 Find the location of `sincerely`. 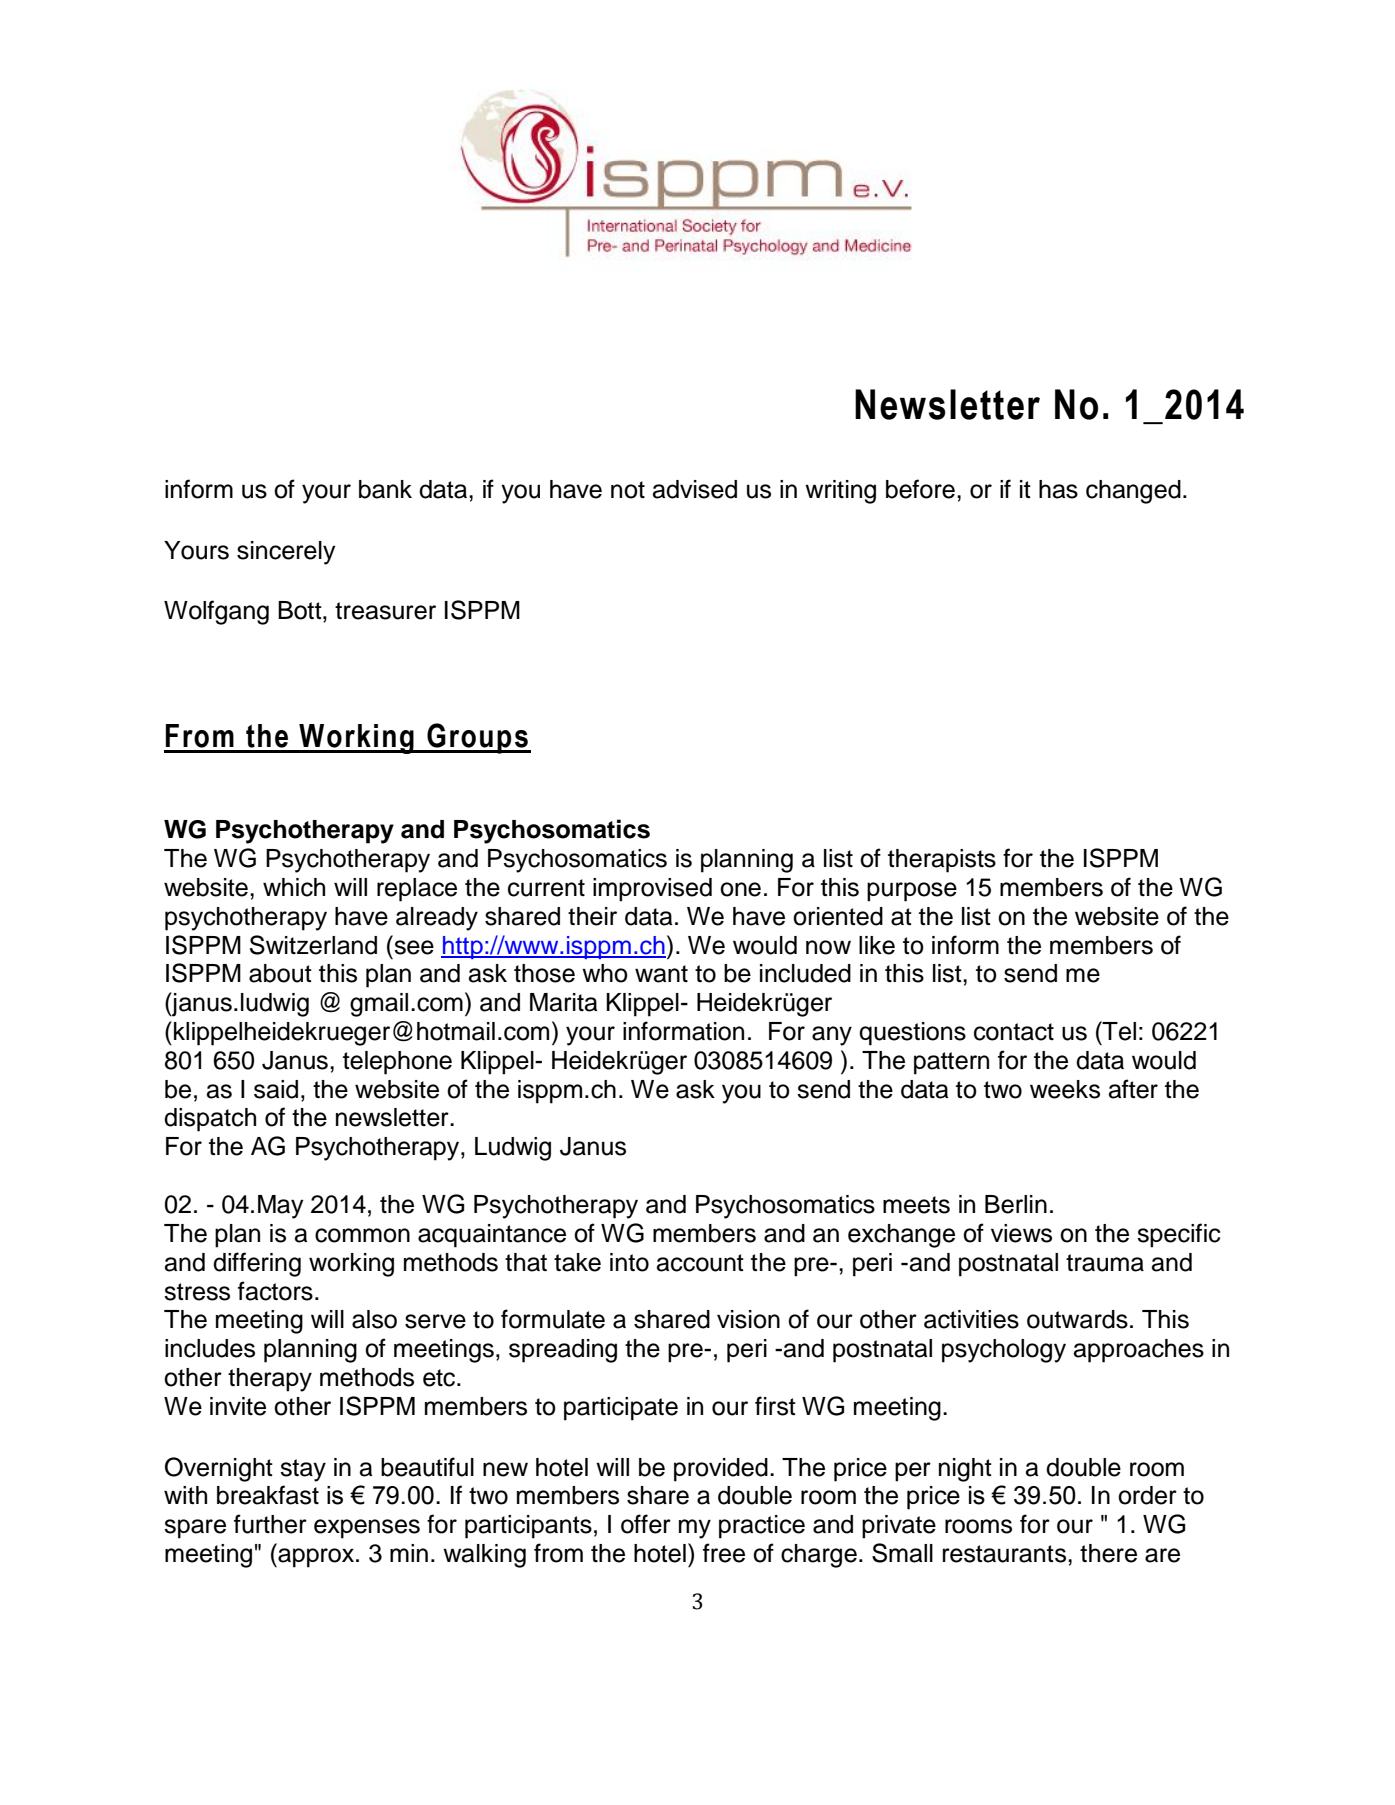

sincerely is located at coordinates (286, 553).
